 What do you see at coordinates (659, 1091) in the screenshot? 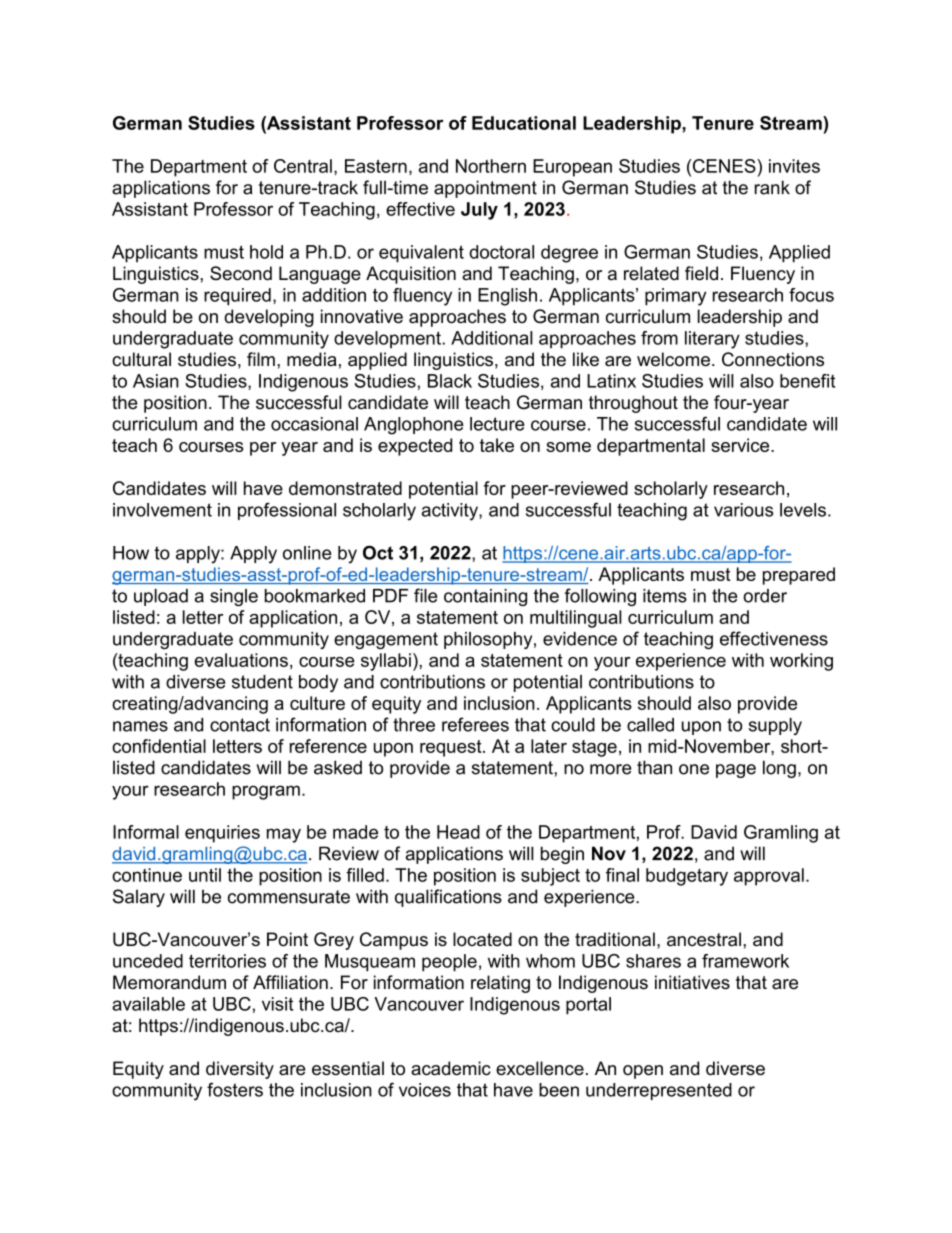
I see `underrepresented` at bounding box center [659, 1091].
